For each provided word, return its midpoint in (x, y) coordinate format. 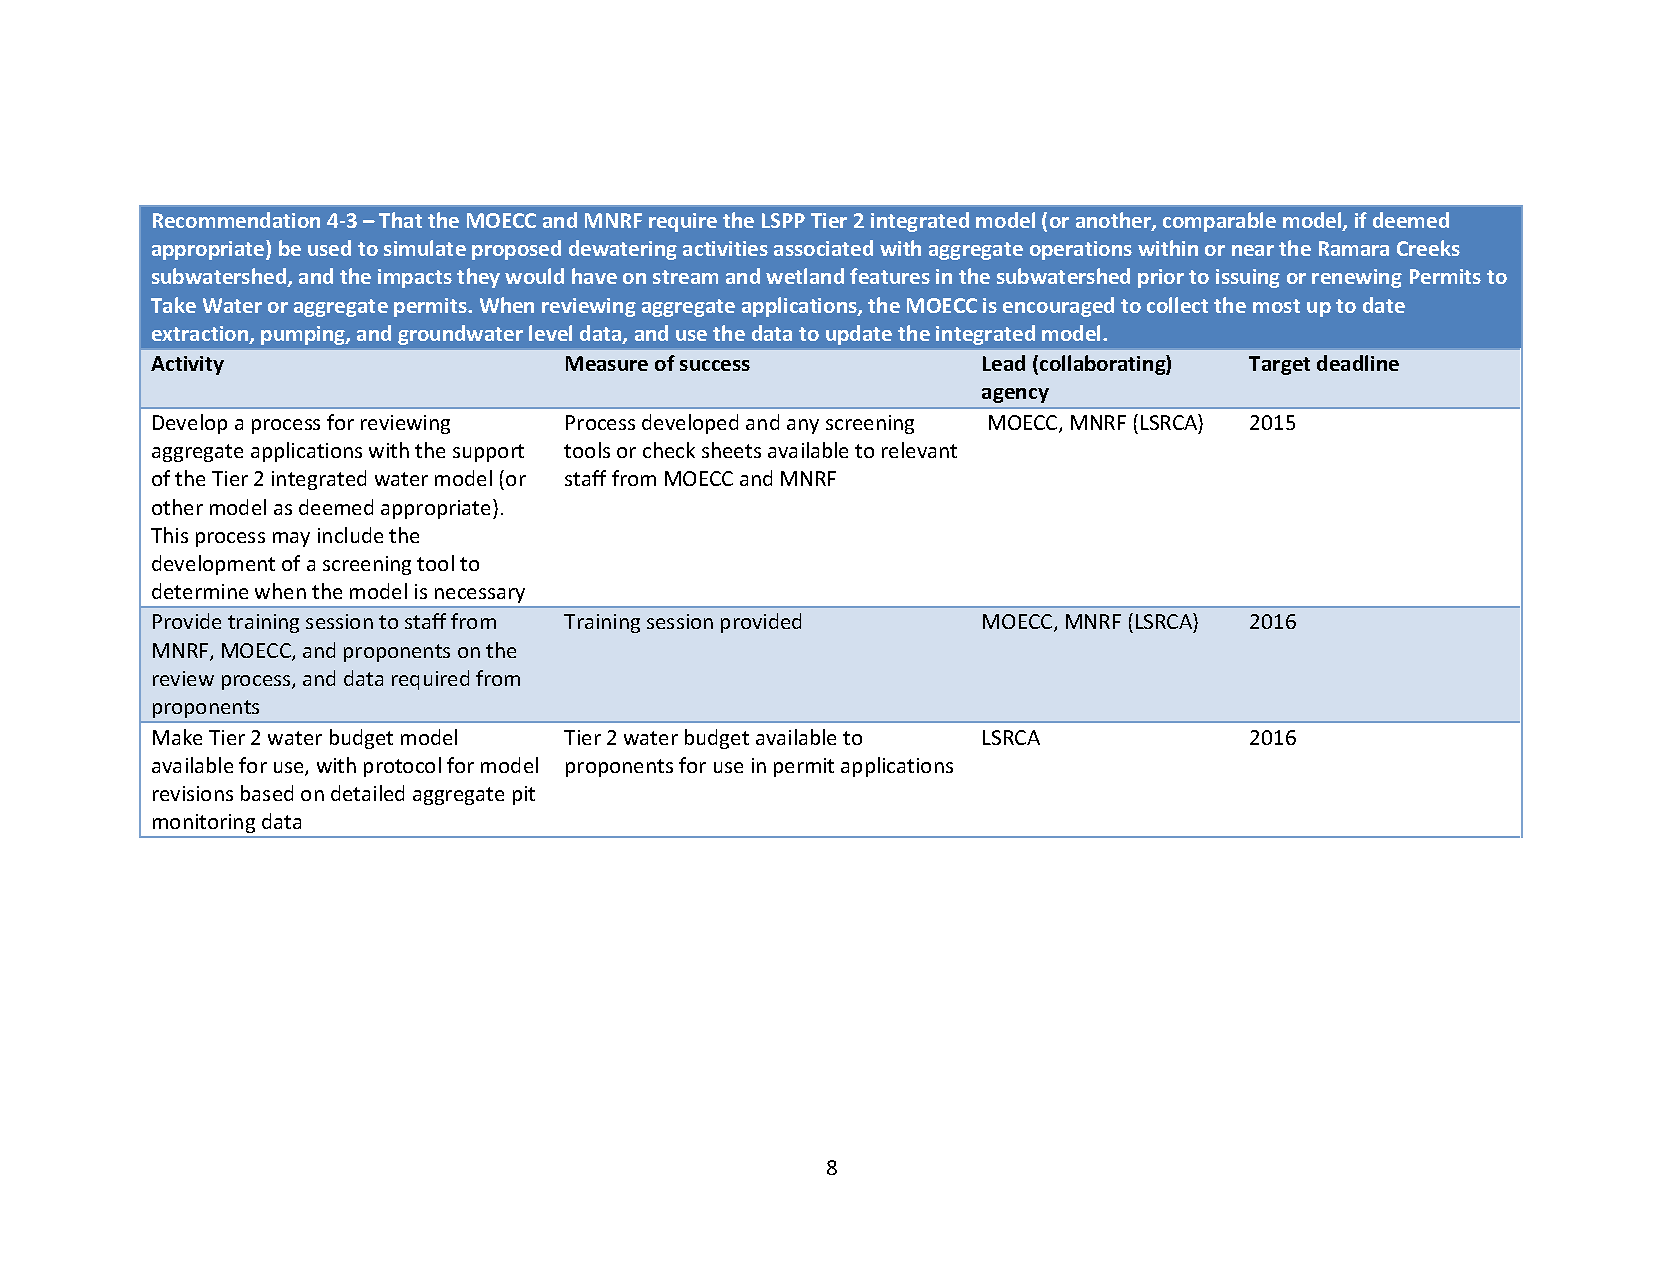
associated (823, 248)
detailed (367, 793)
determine (200, 591)
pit (524, 795)
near (1253, 250)
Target (1279, 365)
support (488, 453)
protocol (402, 767)
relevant (919, 450)
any (803, 426)
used (329, 248)
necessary (480, 595)
